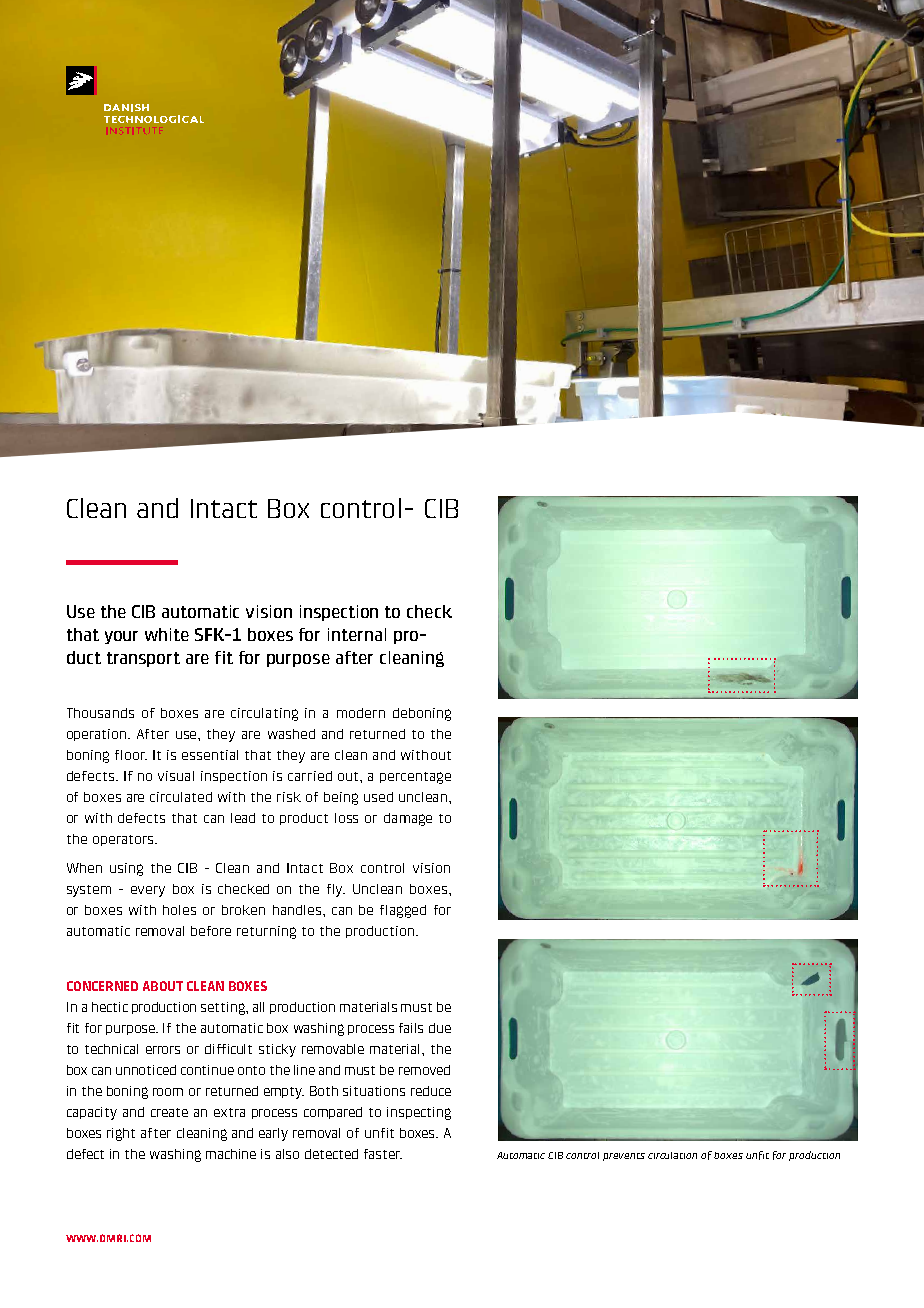 The width and height of the screenshot is (924, 1308). What do you see at coordinates (411, 1028) in the screenshot?
I see `fails` at bounding box center [411, 1028].
